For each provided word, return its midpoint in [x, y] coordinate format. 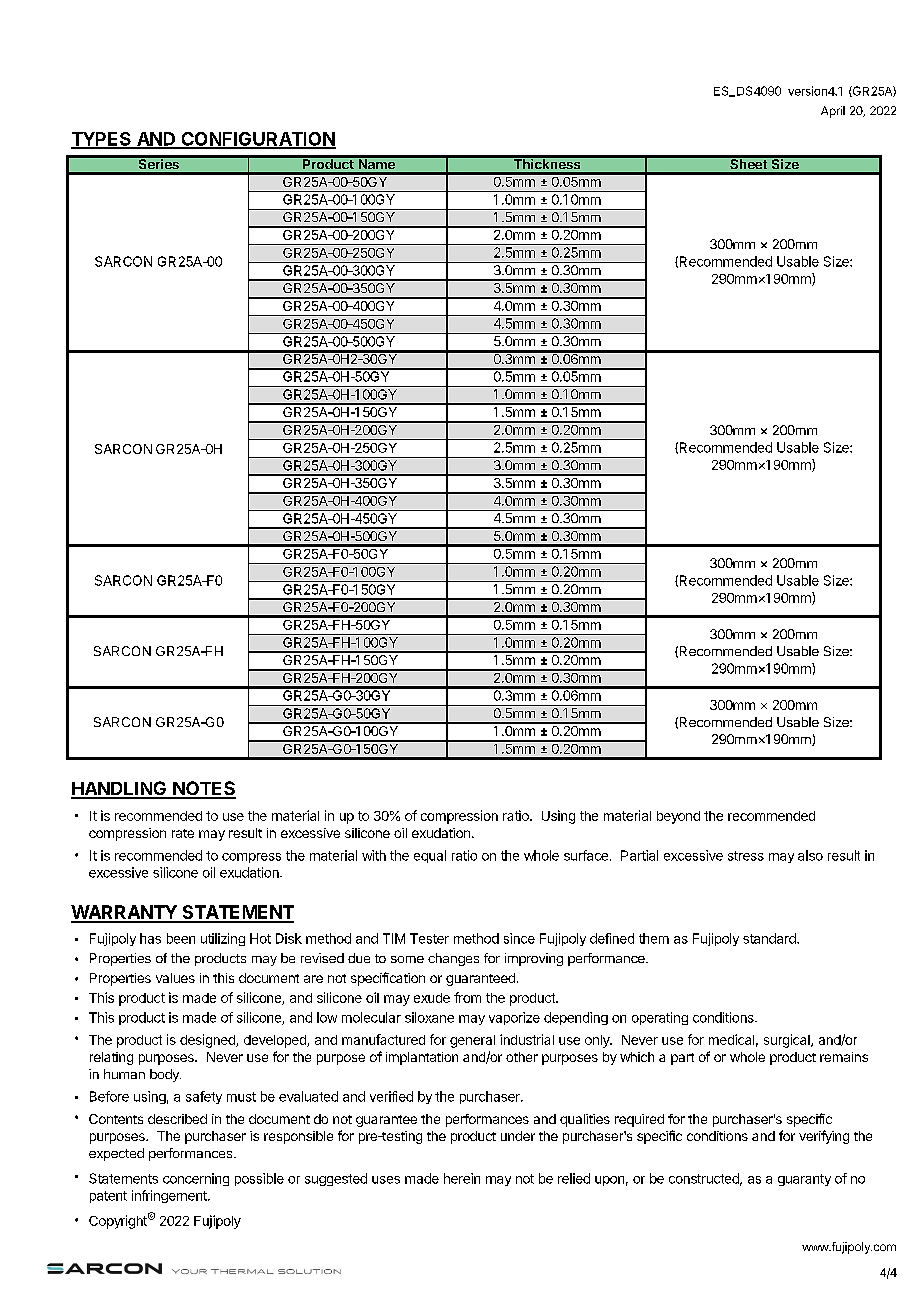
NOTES [203, 789]
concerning [196, 1179]
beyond [678, 817]
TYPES [102, 140]
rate [183, 833]
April [833, 112]
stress [746, 856]
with [374, 855]
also [810, 855]
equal [430, 856]
